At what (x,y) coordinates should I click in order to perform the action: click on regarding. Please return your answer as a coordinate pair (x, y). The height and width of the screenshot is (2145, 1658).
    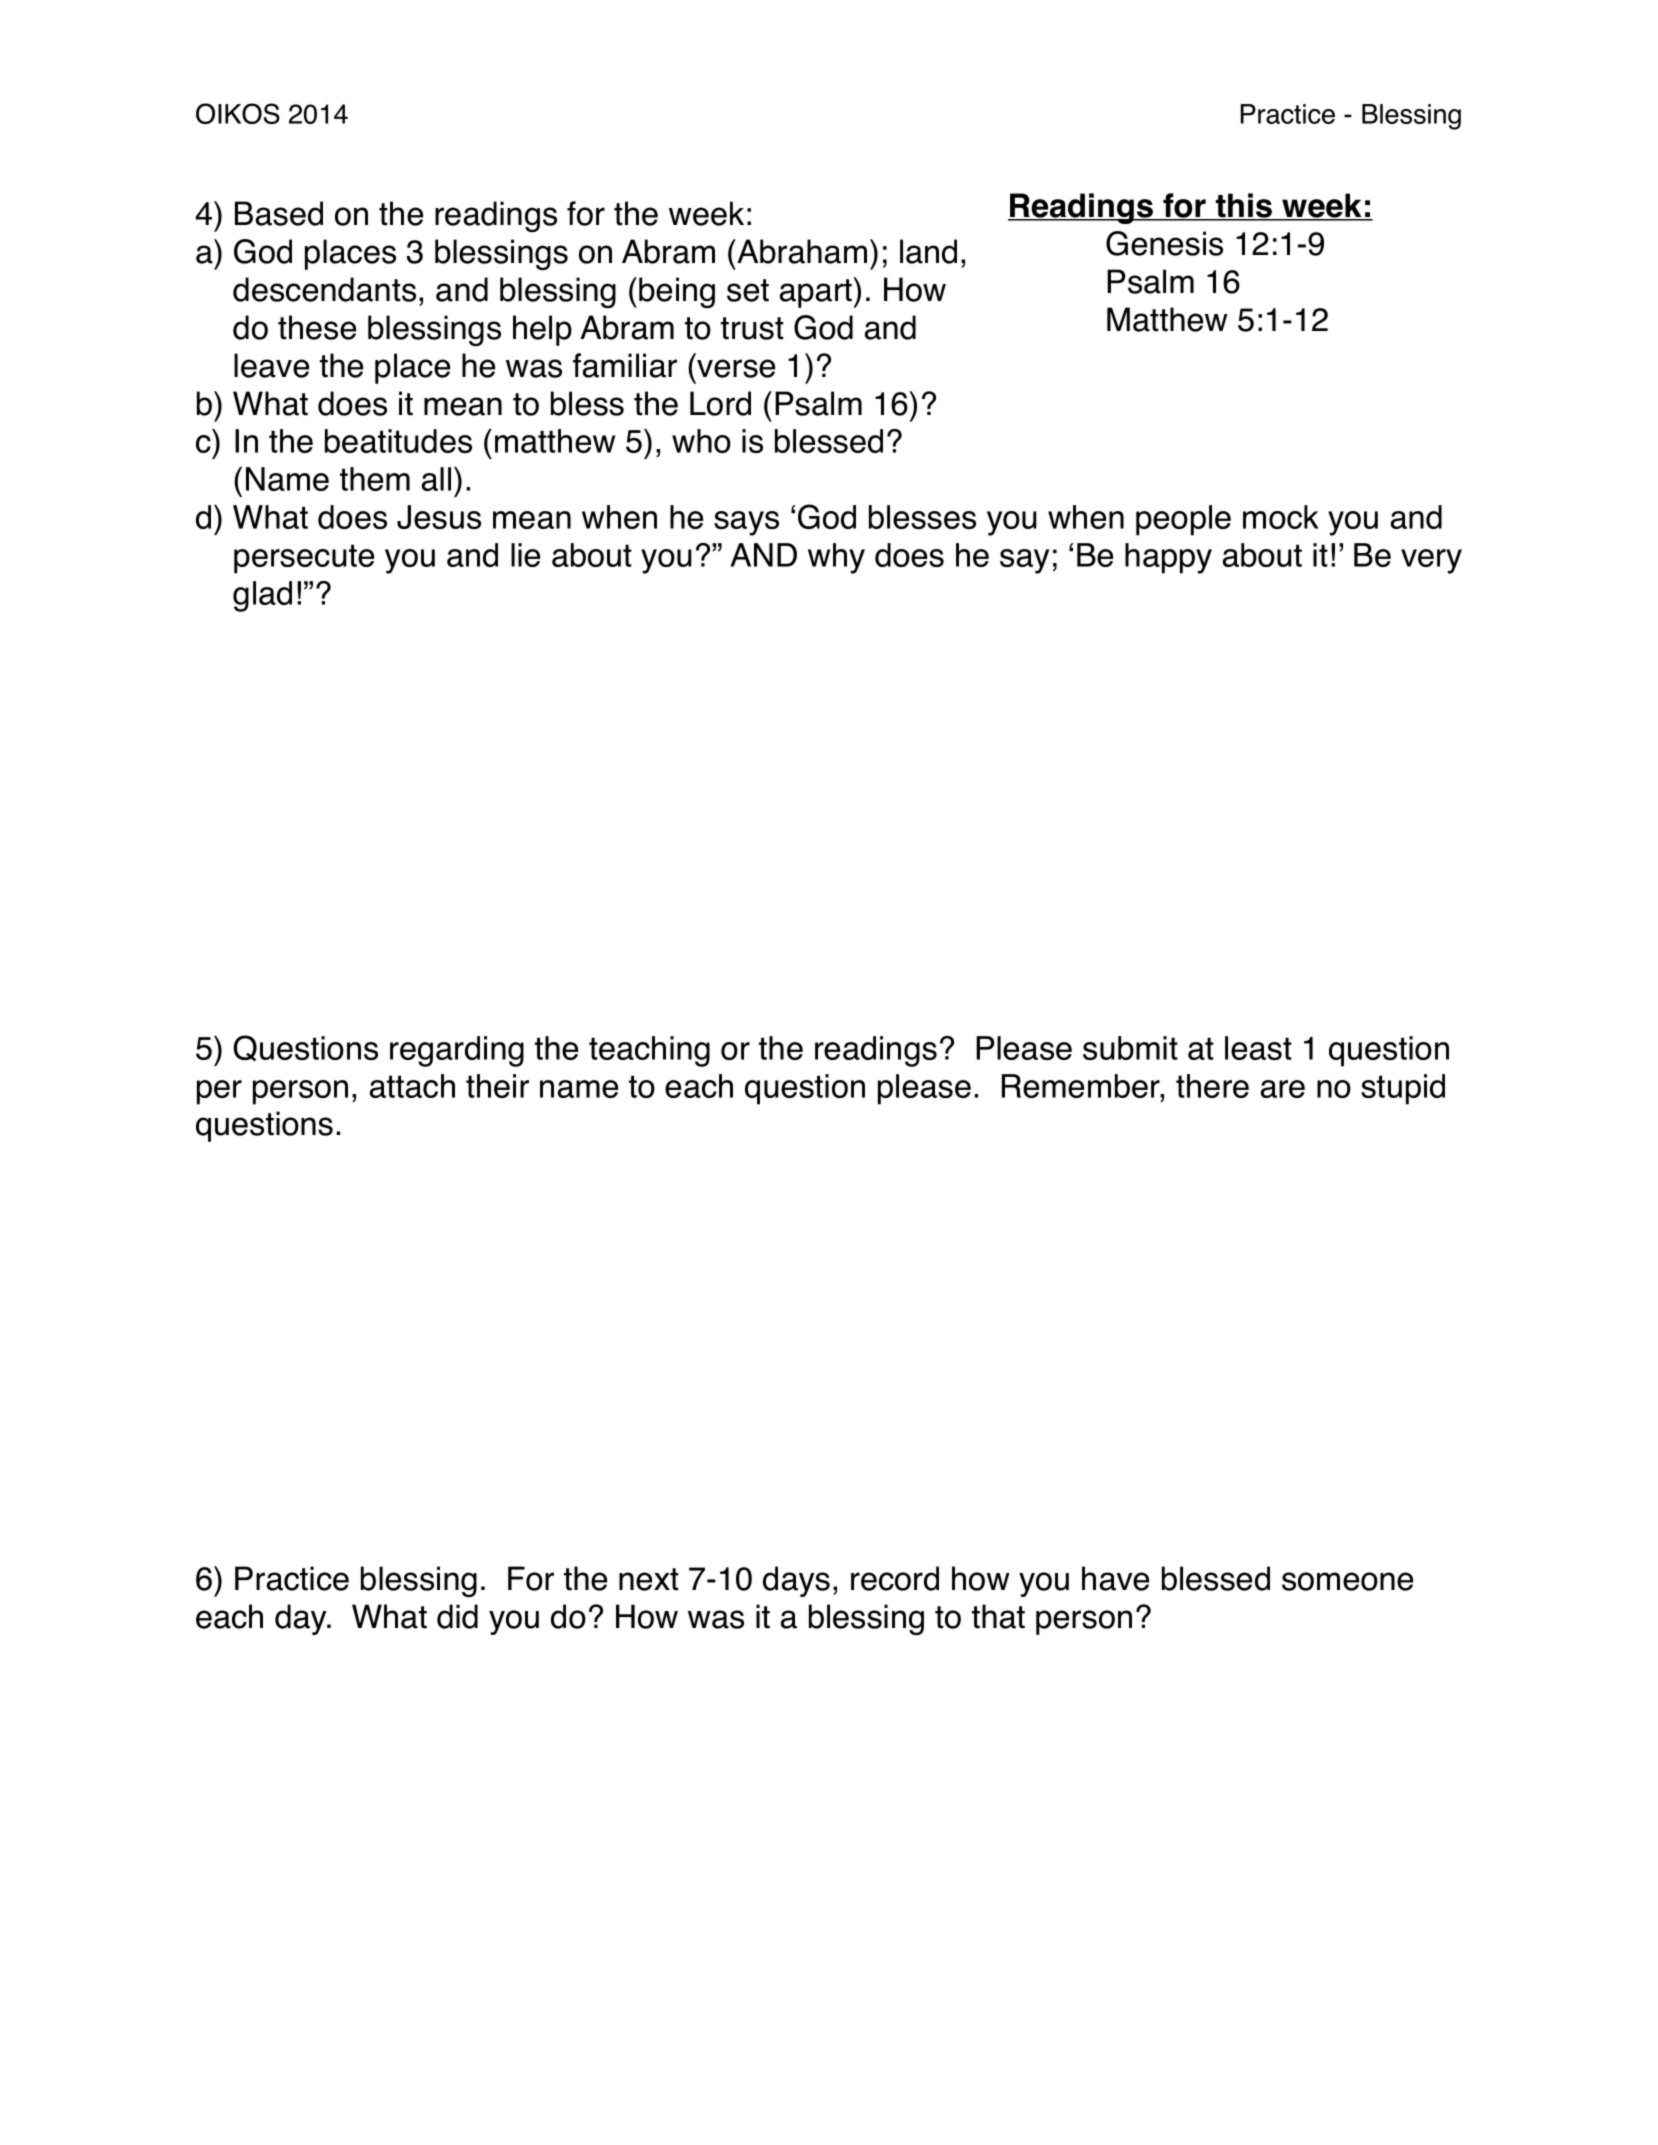
    Looking at the image, I should click on (457, 1051).
